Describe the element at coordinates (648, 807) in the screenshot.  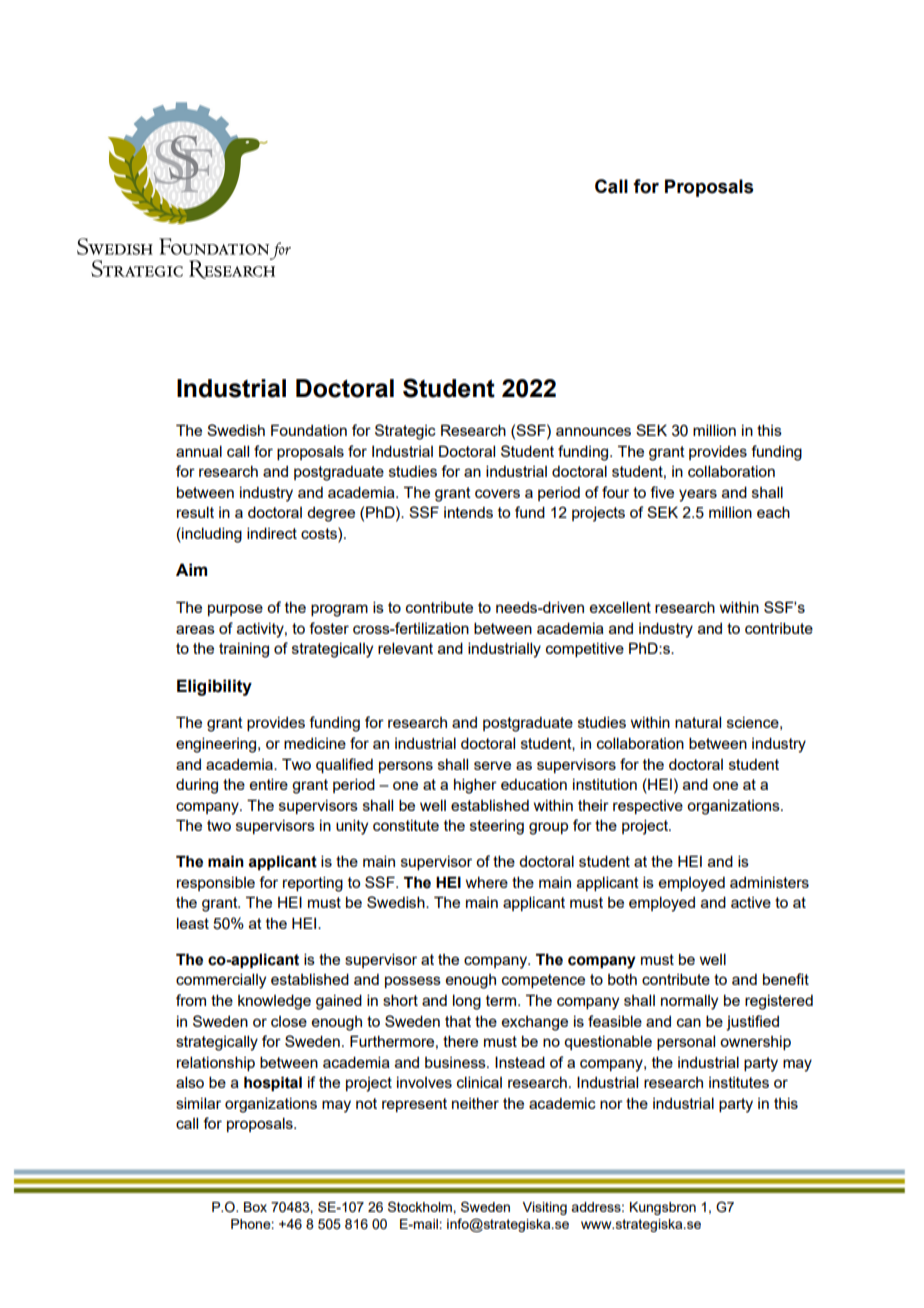
I see `respective` at that location.
